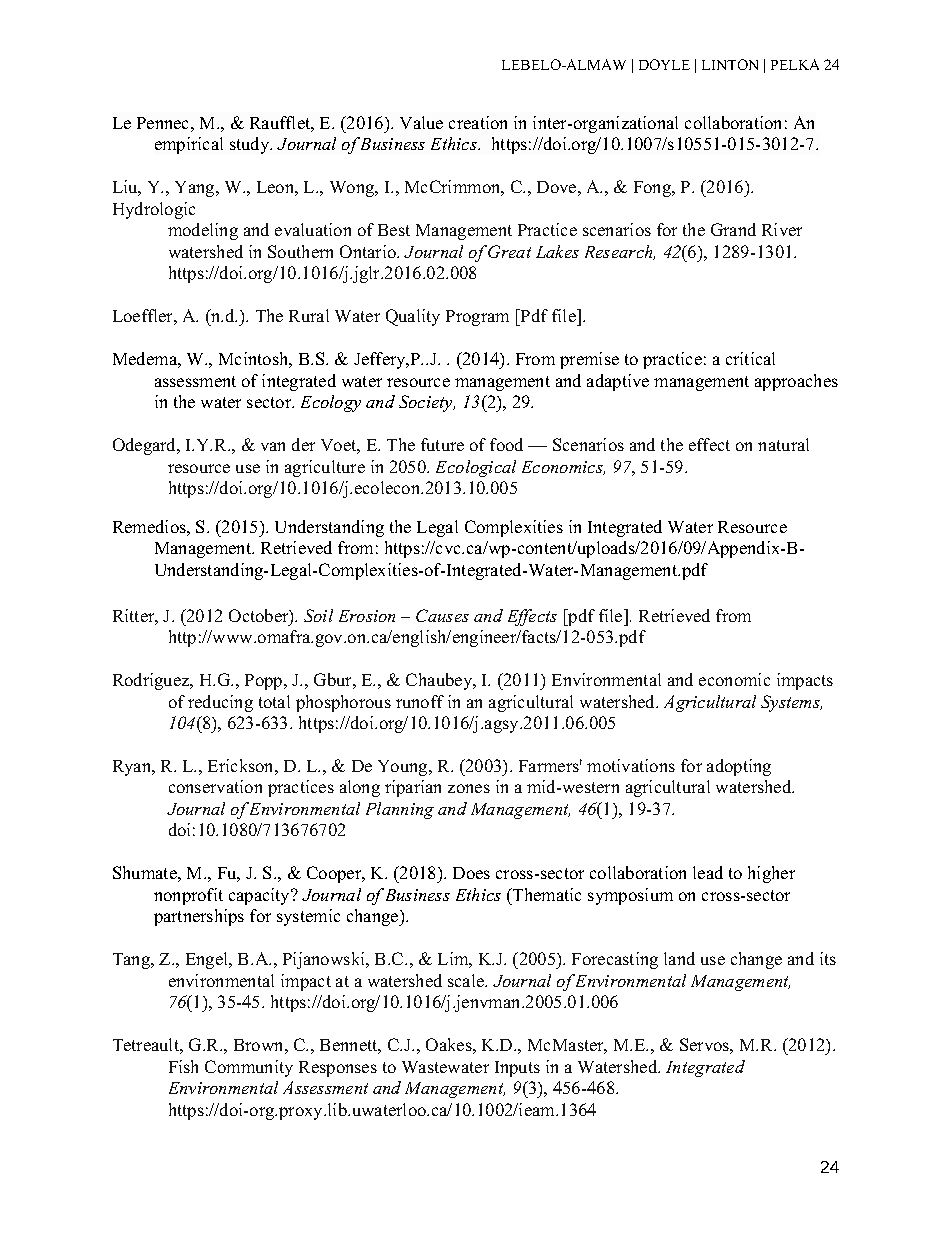  What do you see at coordinates (679, 958) in the screenshot?
I see `land` at bounding box center [679, 958].
